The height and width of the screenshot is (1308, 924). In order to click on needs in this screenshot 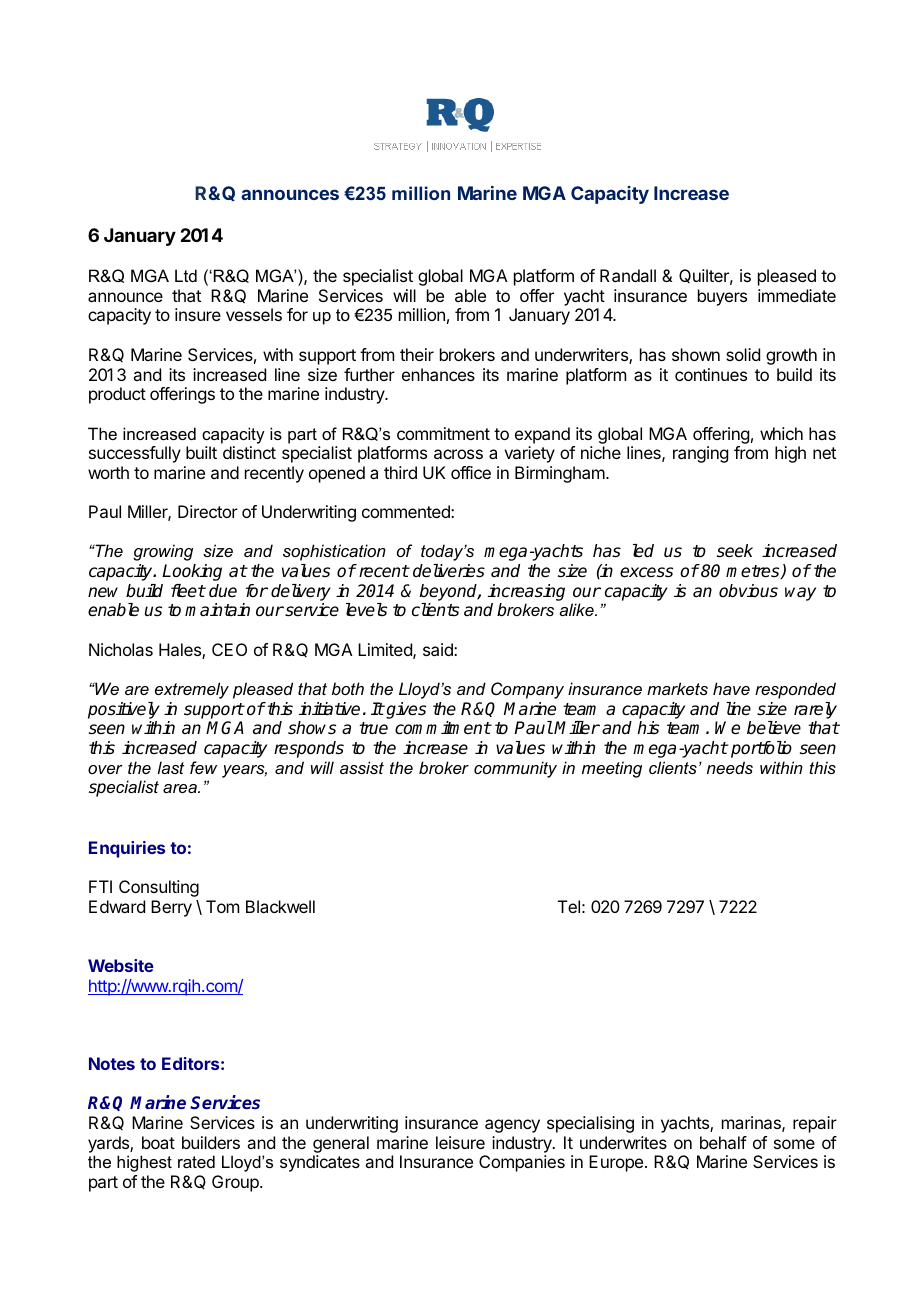, I will do `click(730, 767)`.
